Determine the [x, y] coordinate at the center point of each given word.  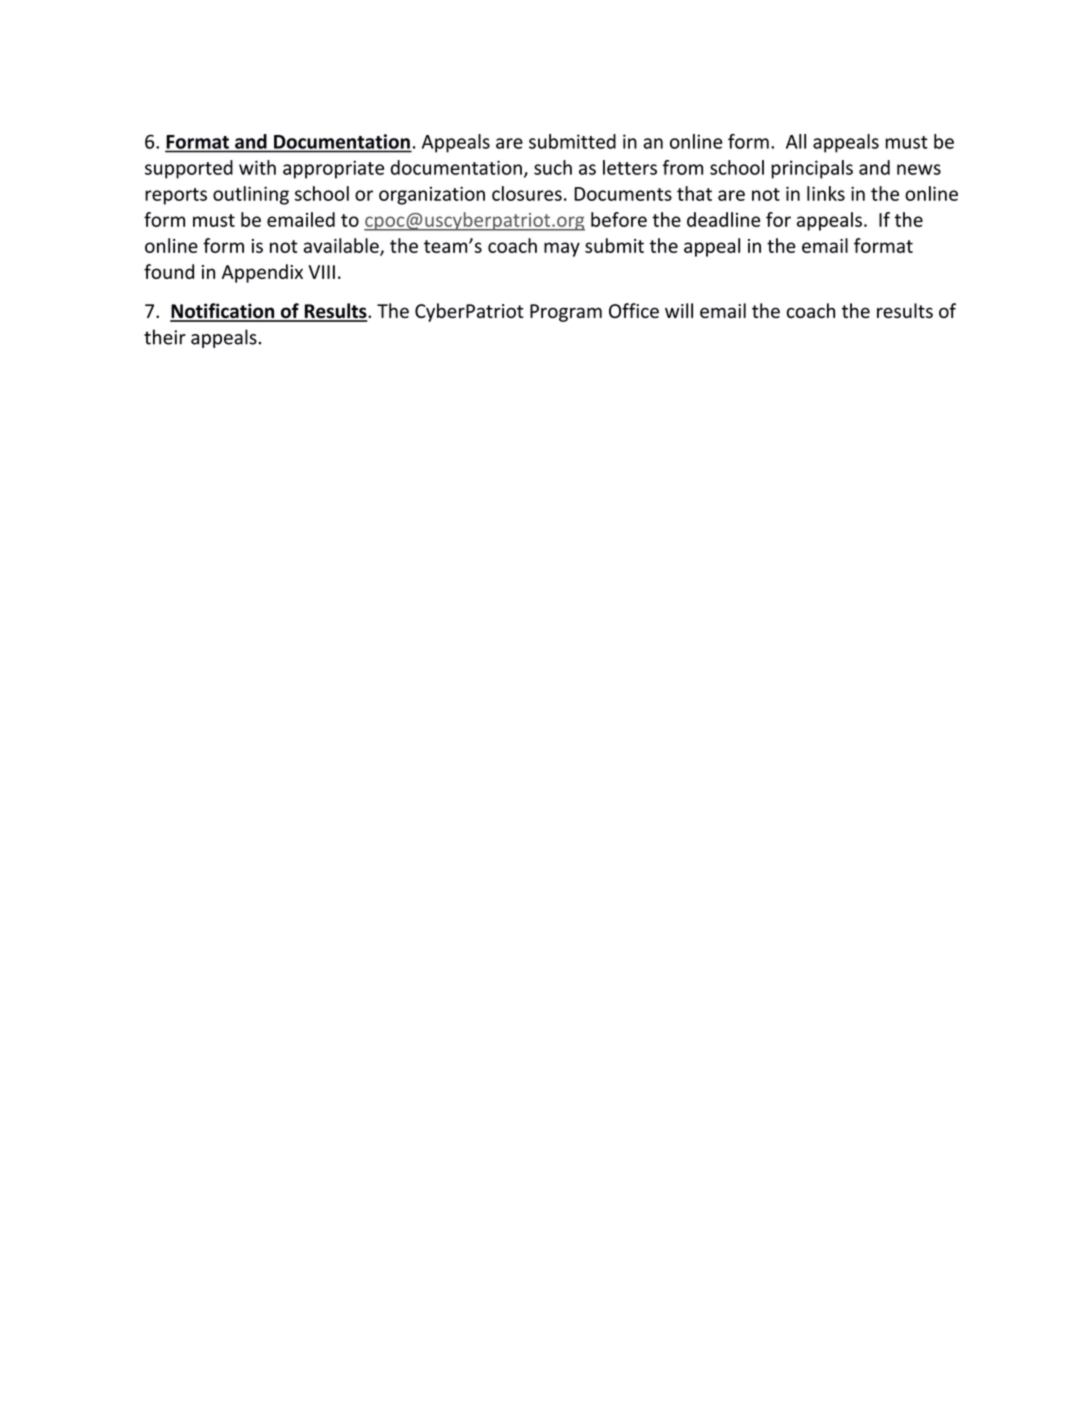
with [257, 167]
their [165, 337]
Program [566, 313]
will [679, 310]
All [796, 141]
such [553, 167]
